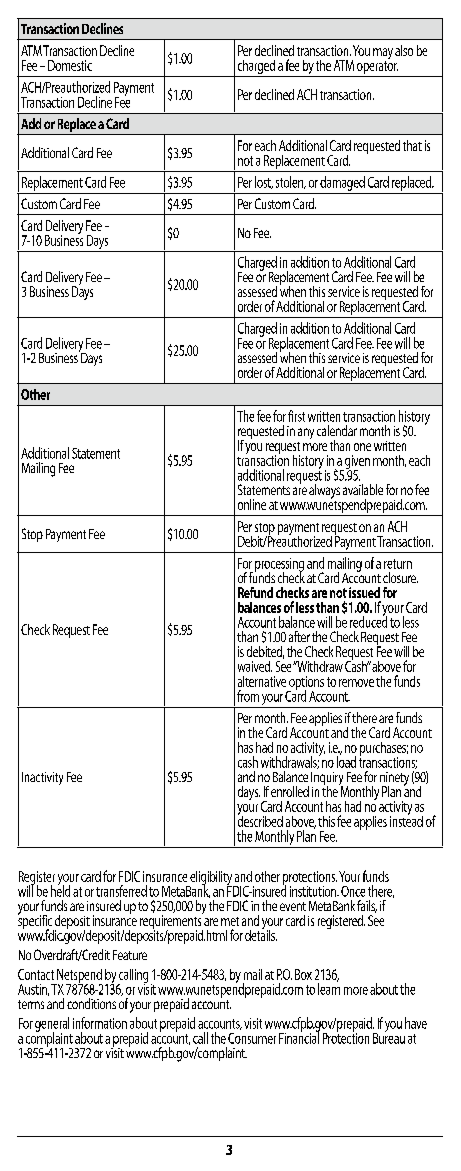  I want to click on Bureau, so click(389, 1037).
